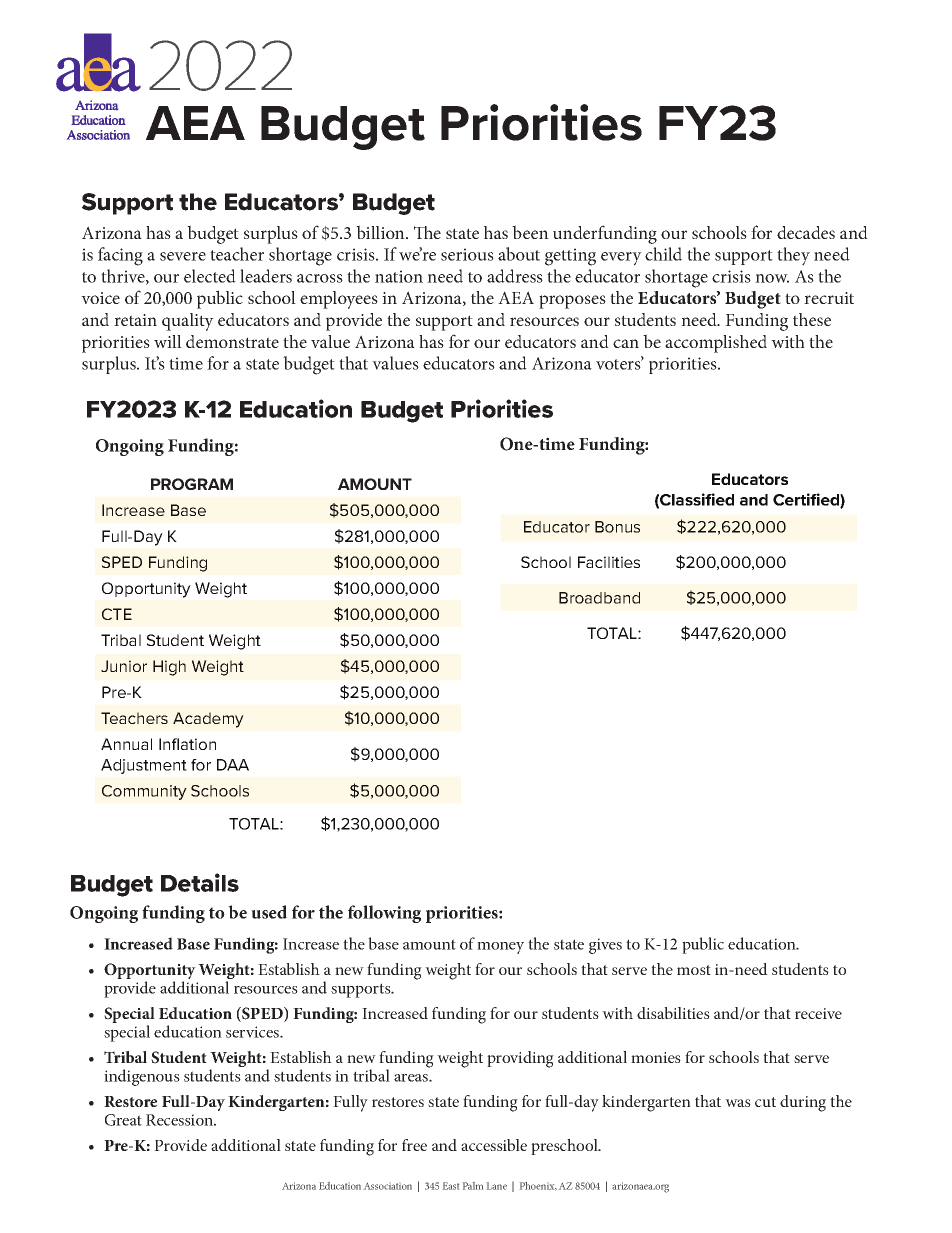 The height and width of the screenshot is (1233, 952). What do you see at coordinates (123, 1120) in the screenshot?
I see `Great` at bounding box center [123, 1120].
